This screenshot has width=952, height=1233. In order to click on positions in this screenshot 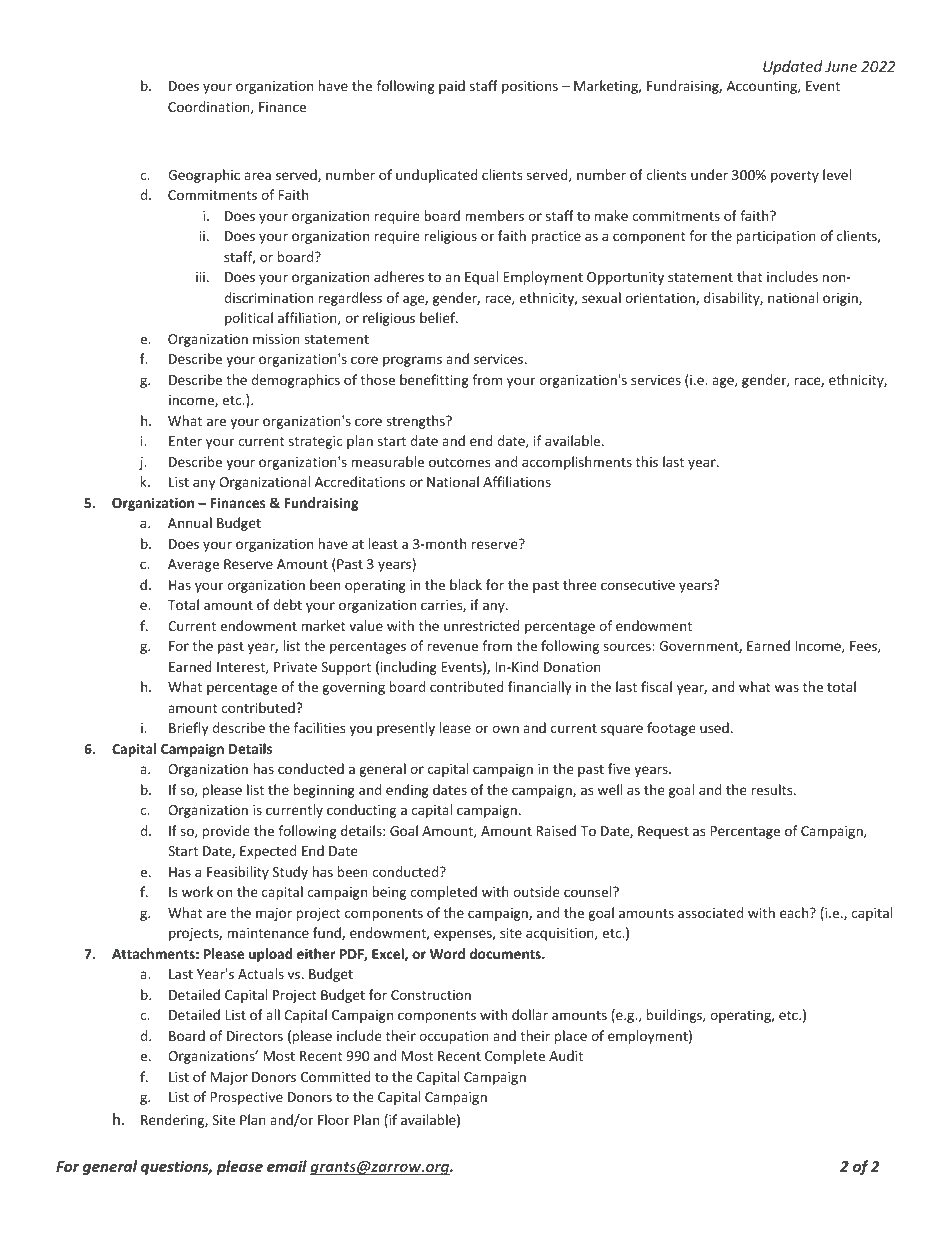, I will do `click(530, 87)`.
